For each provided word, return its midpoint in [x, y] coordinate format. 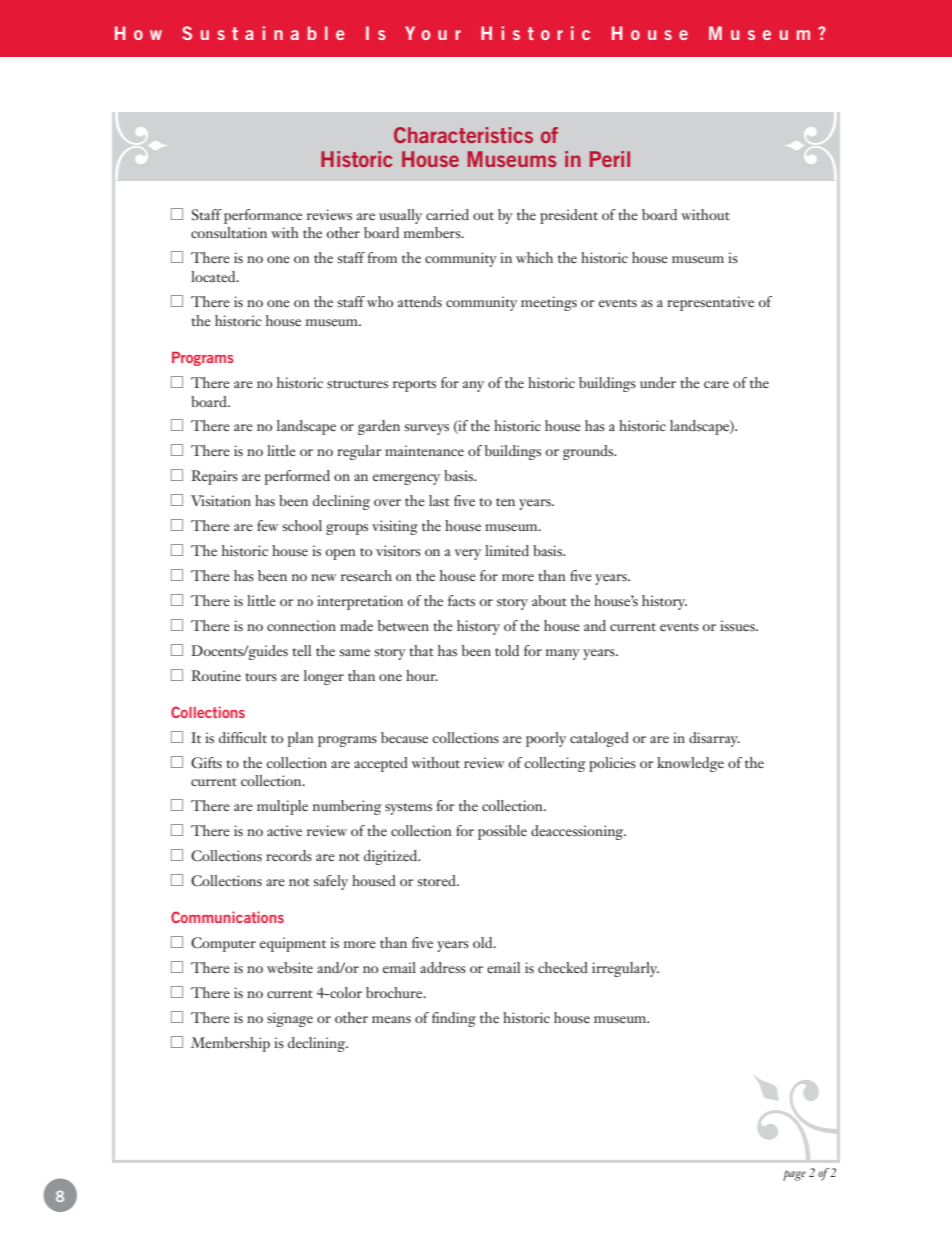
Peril [610, 159]
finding [454, 1019]
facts [461, 600]
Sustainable [263, 33]
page [794, 1175]
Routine [216, 675]
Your [433, 33]
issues [738, 625]
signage [290, 1019]
